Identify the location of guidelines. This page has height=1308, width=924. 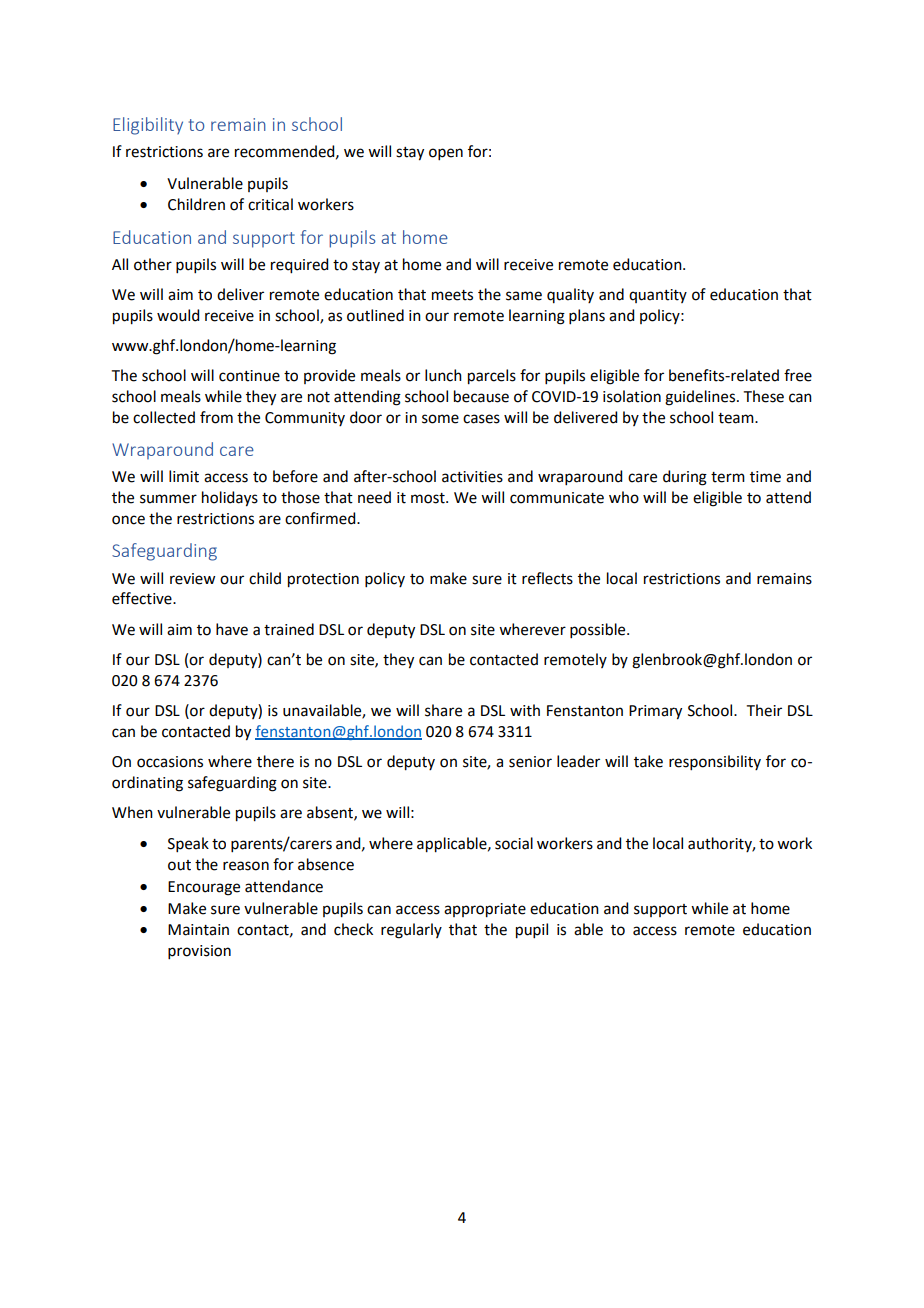
(701, 398).
